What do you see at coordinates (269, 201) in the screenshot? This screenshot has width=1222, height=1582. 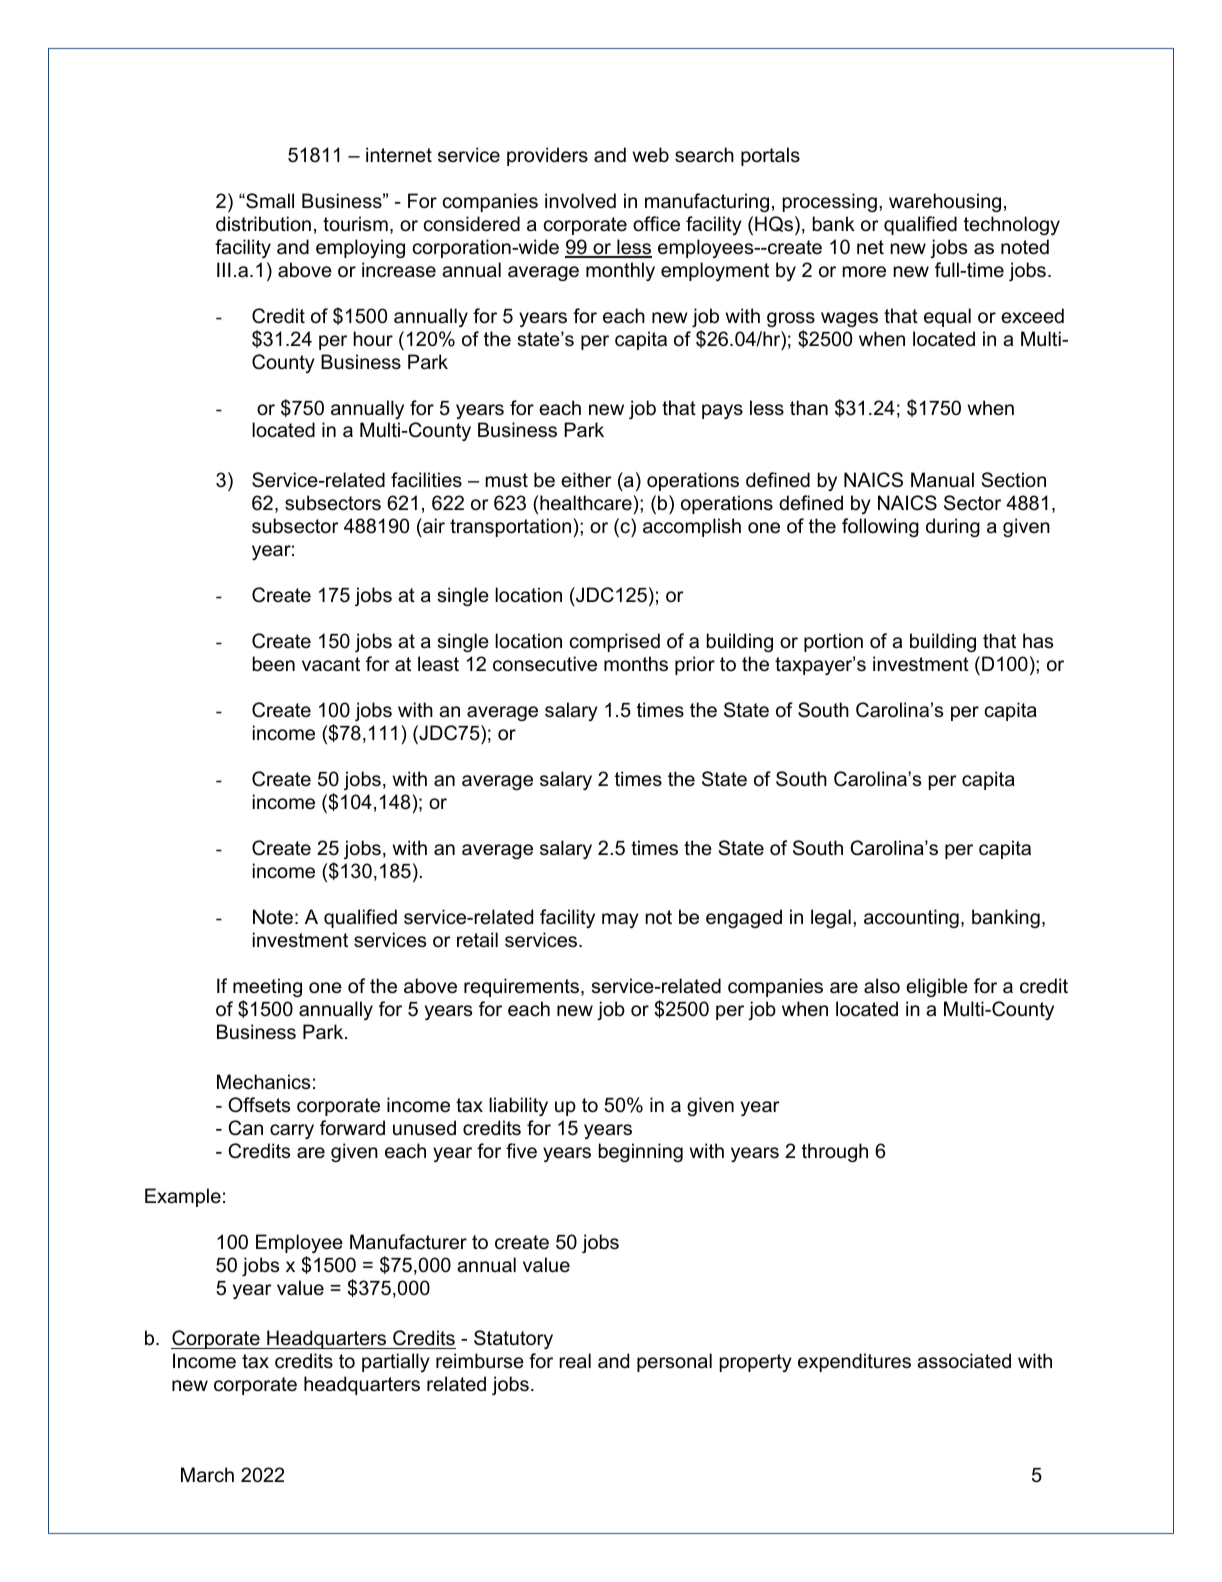 I see `Small` at bounding box center [269, 201].
